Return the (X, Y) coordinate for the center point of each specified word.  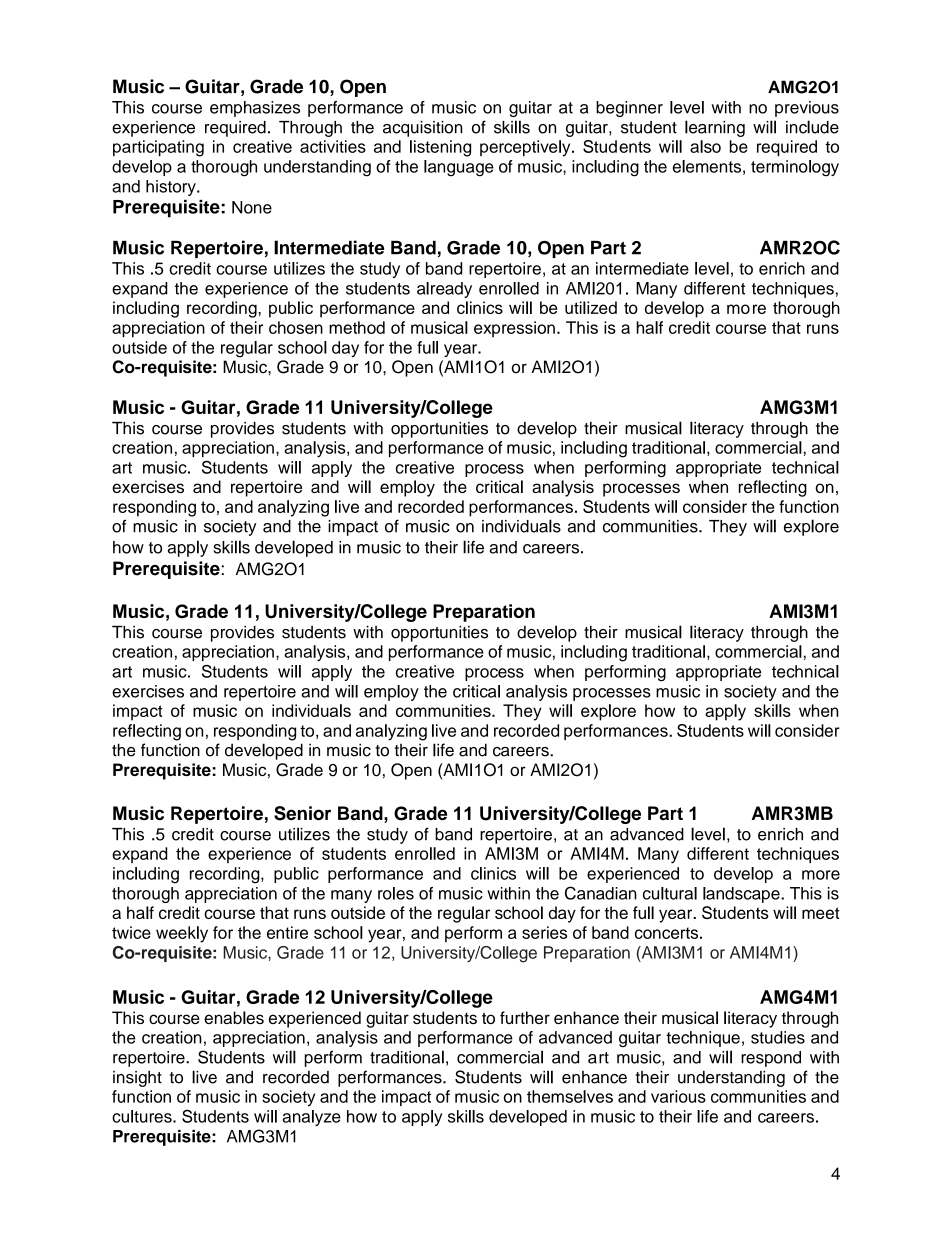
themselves (570, 1096)
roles (396, 893)
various (678, 1096)
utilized (591, 307)
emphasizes (255, 109)
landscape (742, 895)
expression (514, 329)
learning (715, 128)
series (544, 932)
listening (440, 148)
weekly (182, 934)
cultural (670, 893)
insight (137, 1079)
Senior (302, 813)
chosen (296, 327)
